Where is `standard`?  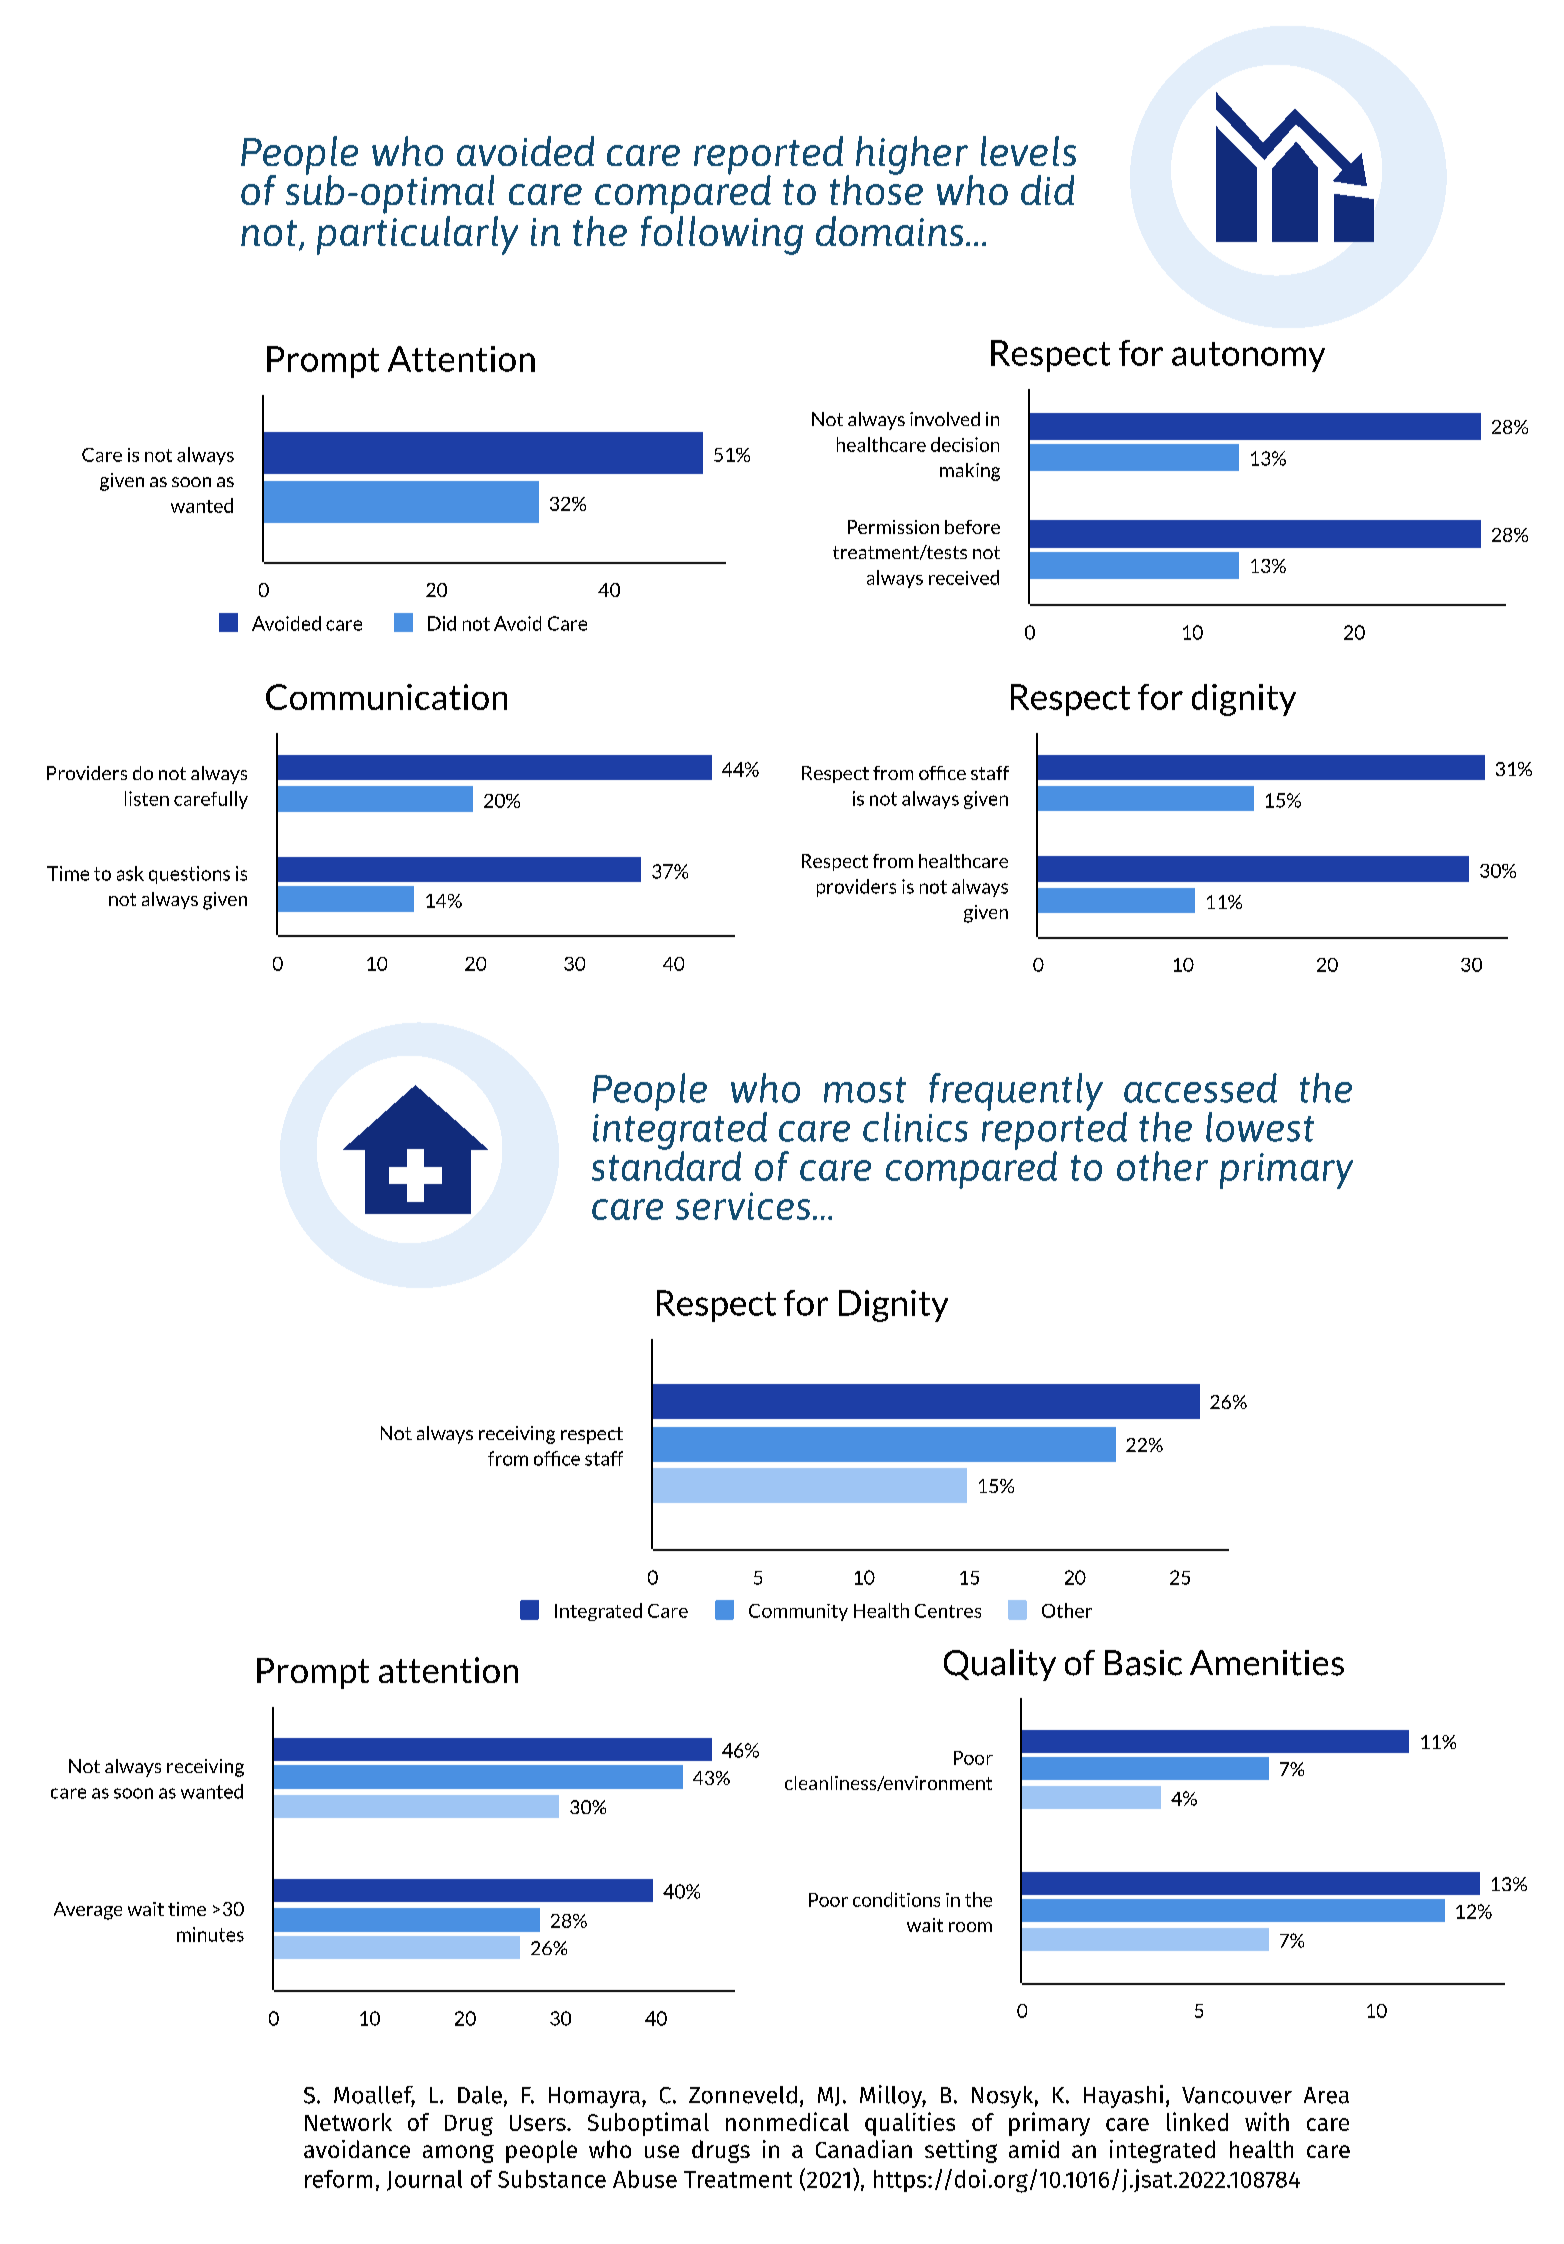 standard is located at coordinates (666, 1165).
